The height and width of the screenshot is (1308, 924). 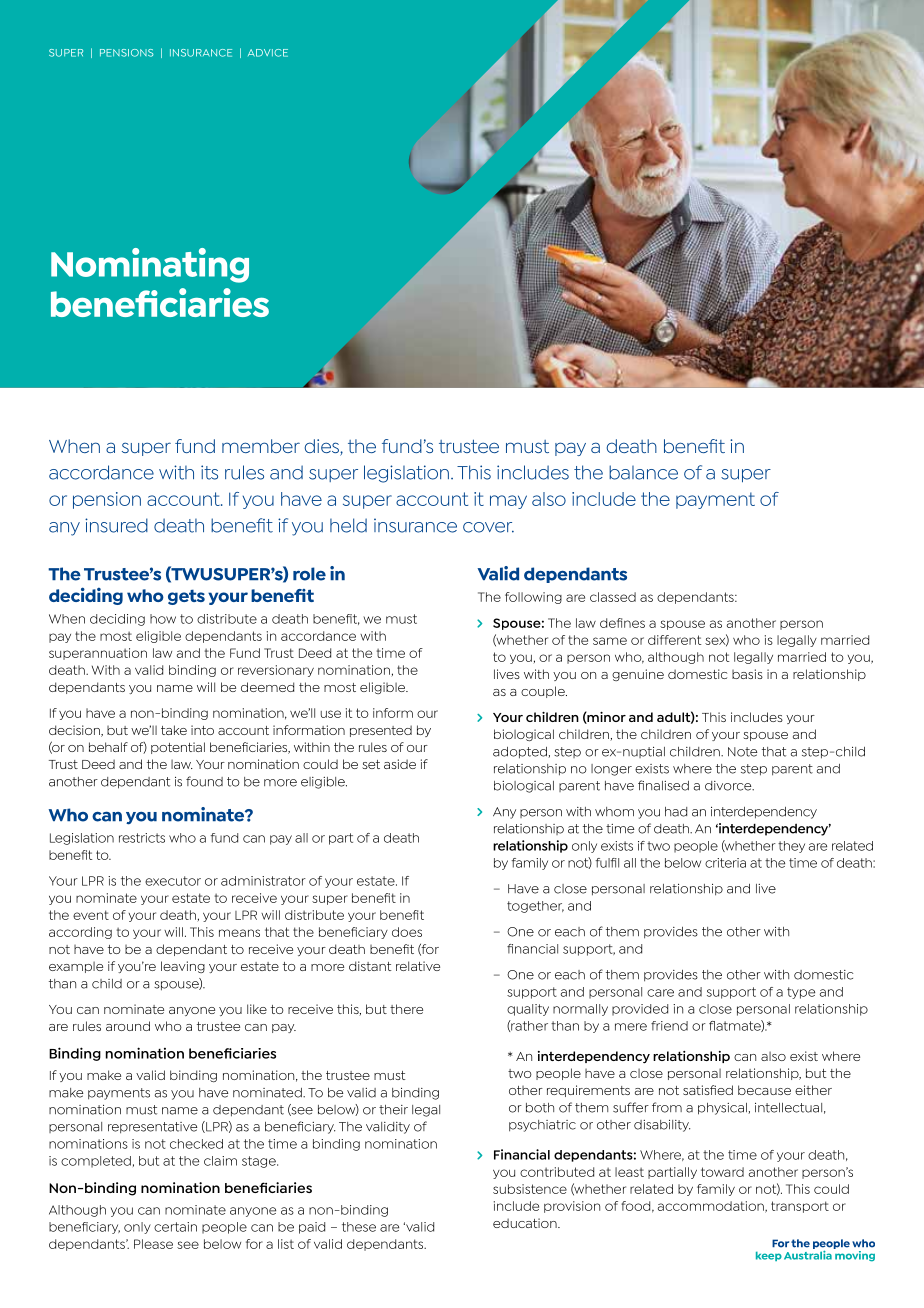 What do you see at coordinates (175, 1227) in the screenshot?
I see `certain` at bounding box center [175, 1227].
